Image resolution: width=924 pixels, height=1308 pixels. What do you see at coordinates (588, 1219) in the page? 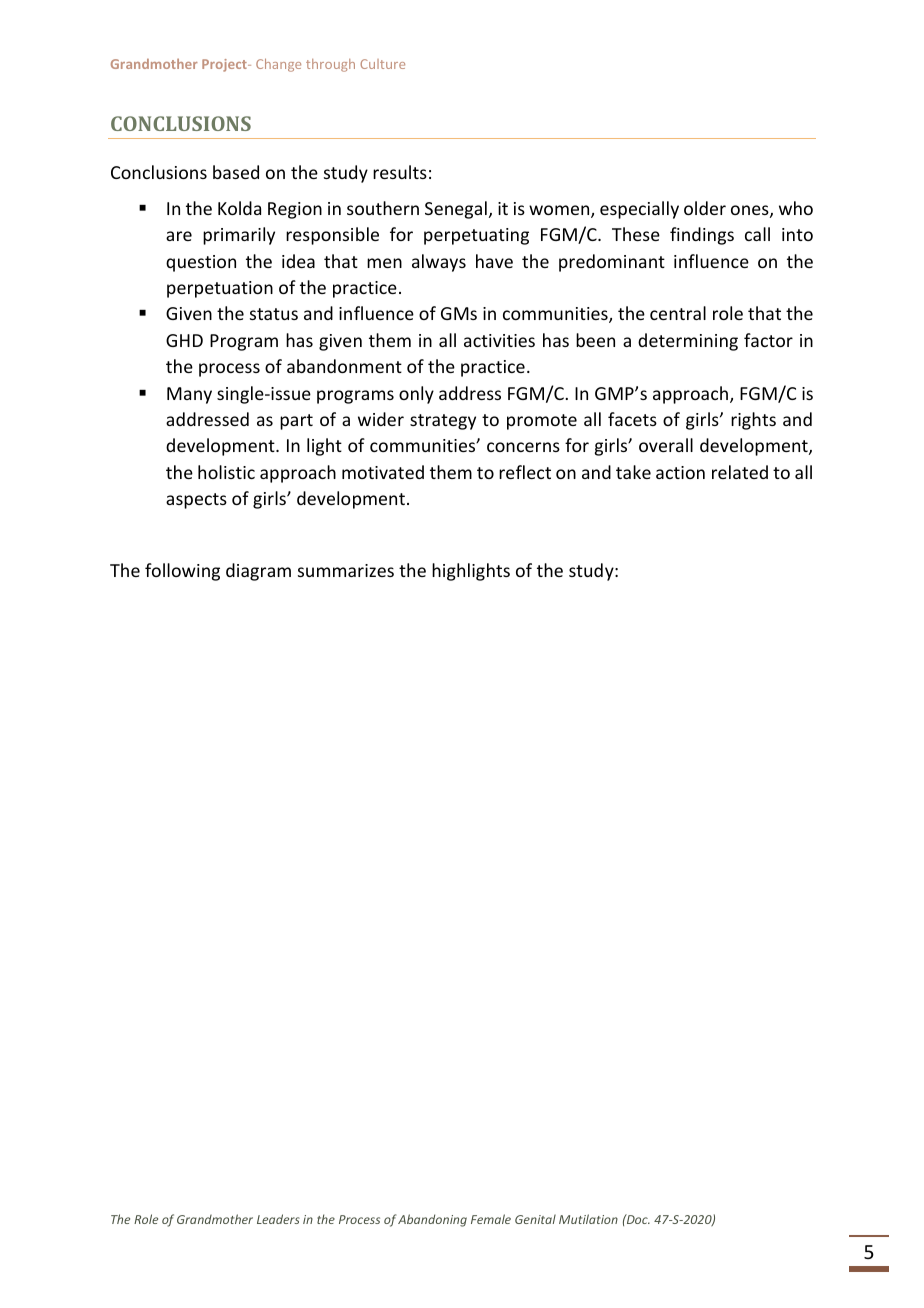
I see `Mutilation` at bounding box center [588, 1219].
